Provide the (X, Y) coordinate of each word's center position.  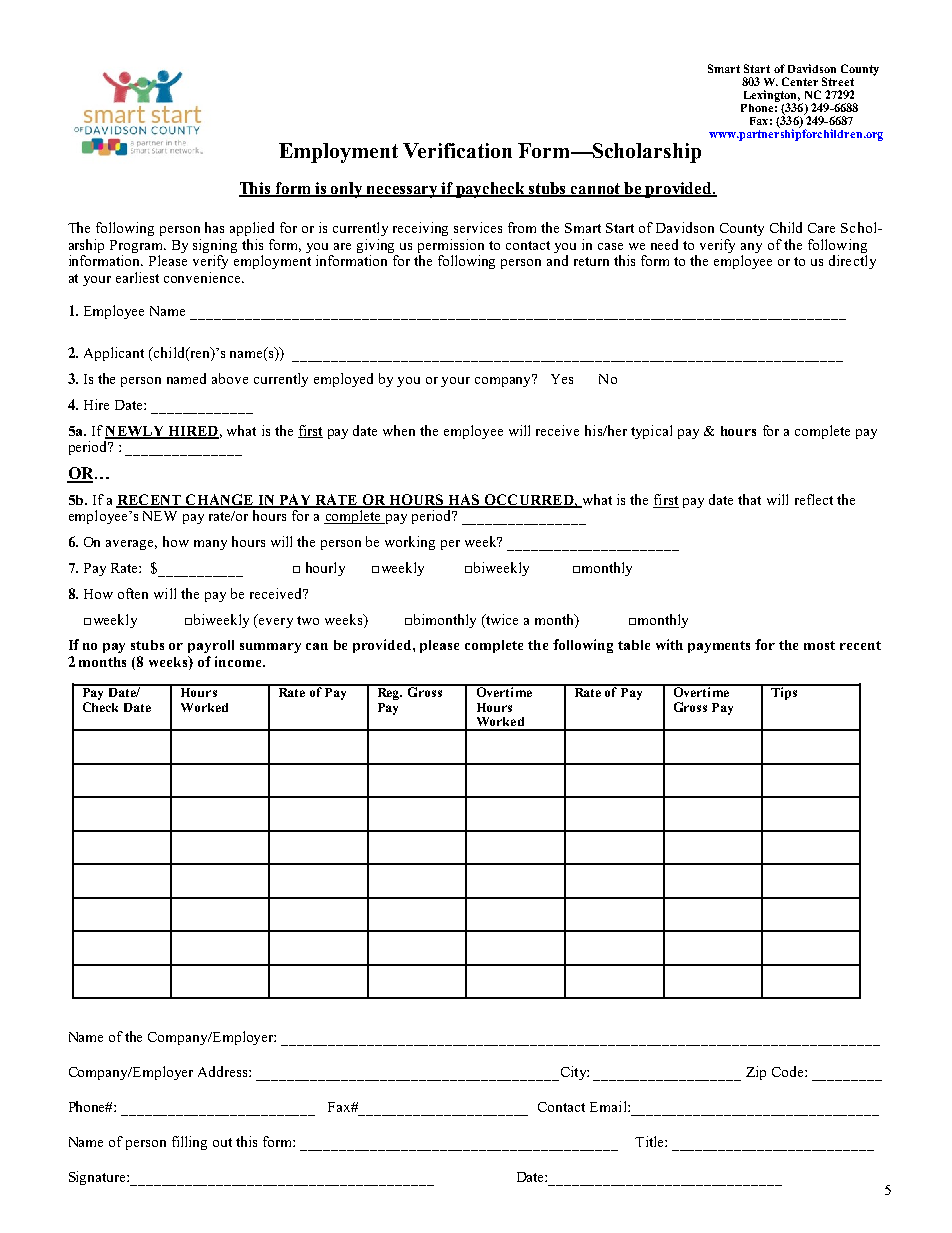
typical (651, 432)
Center (800, 81)
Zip (756, 1073)
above (230, 378)
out (222, 1142)
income (239, 661)
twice (501, 619)
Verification (457, 150)
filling (189, 1143)
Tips (784, 692)
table (634, 645)
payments (719, 647)
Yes (562, 379)
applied (252, 229)
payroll (211, 646)
